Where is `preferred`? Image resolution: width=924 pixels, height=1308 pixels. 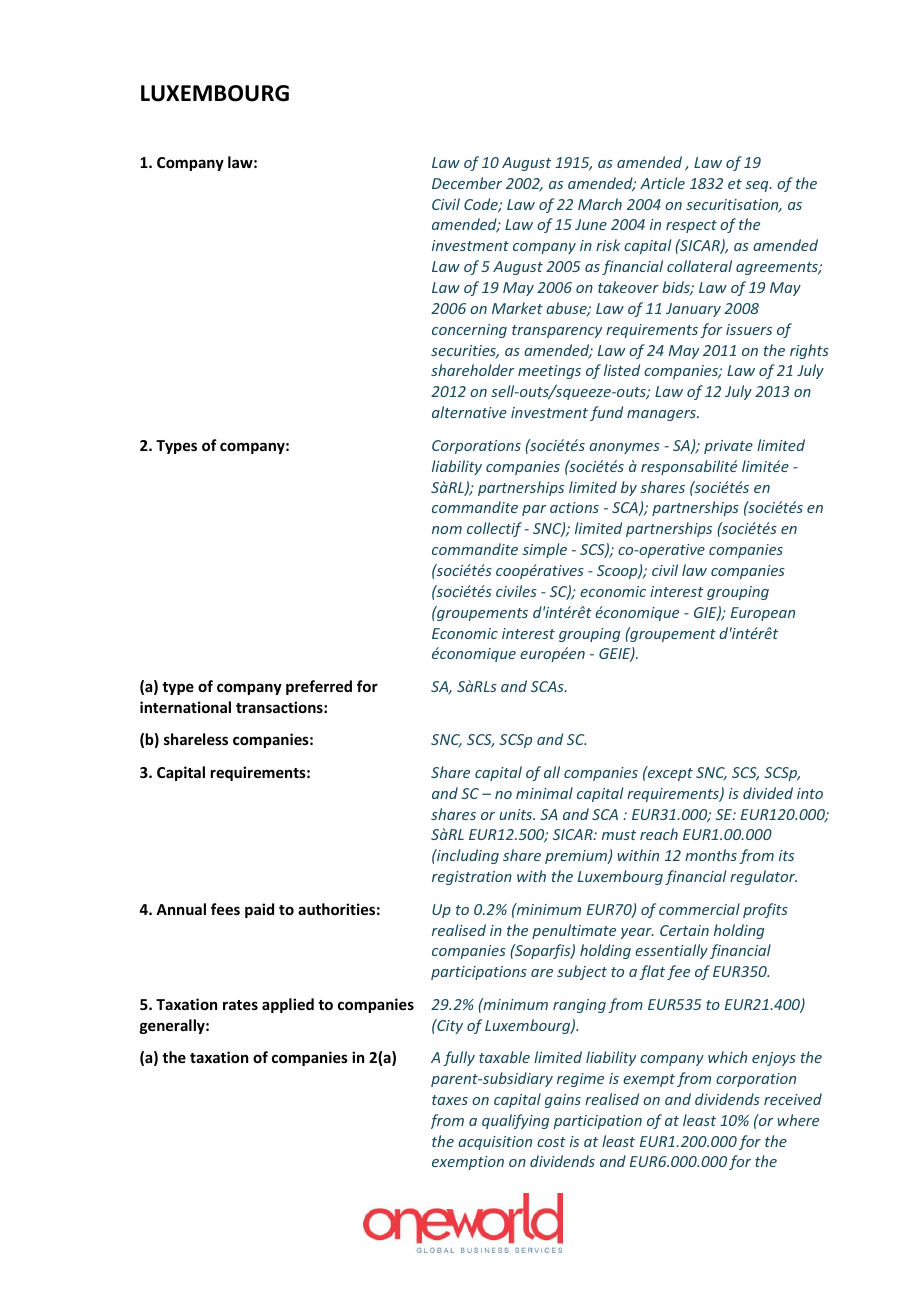
preferred is located at coordinates (319, 687).
